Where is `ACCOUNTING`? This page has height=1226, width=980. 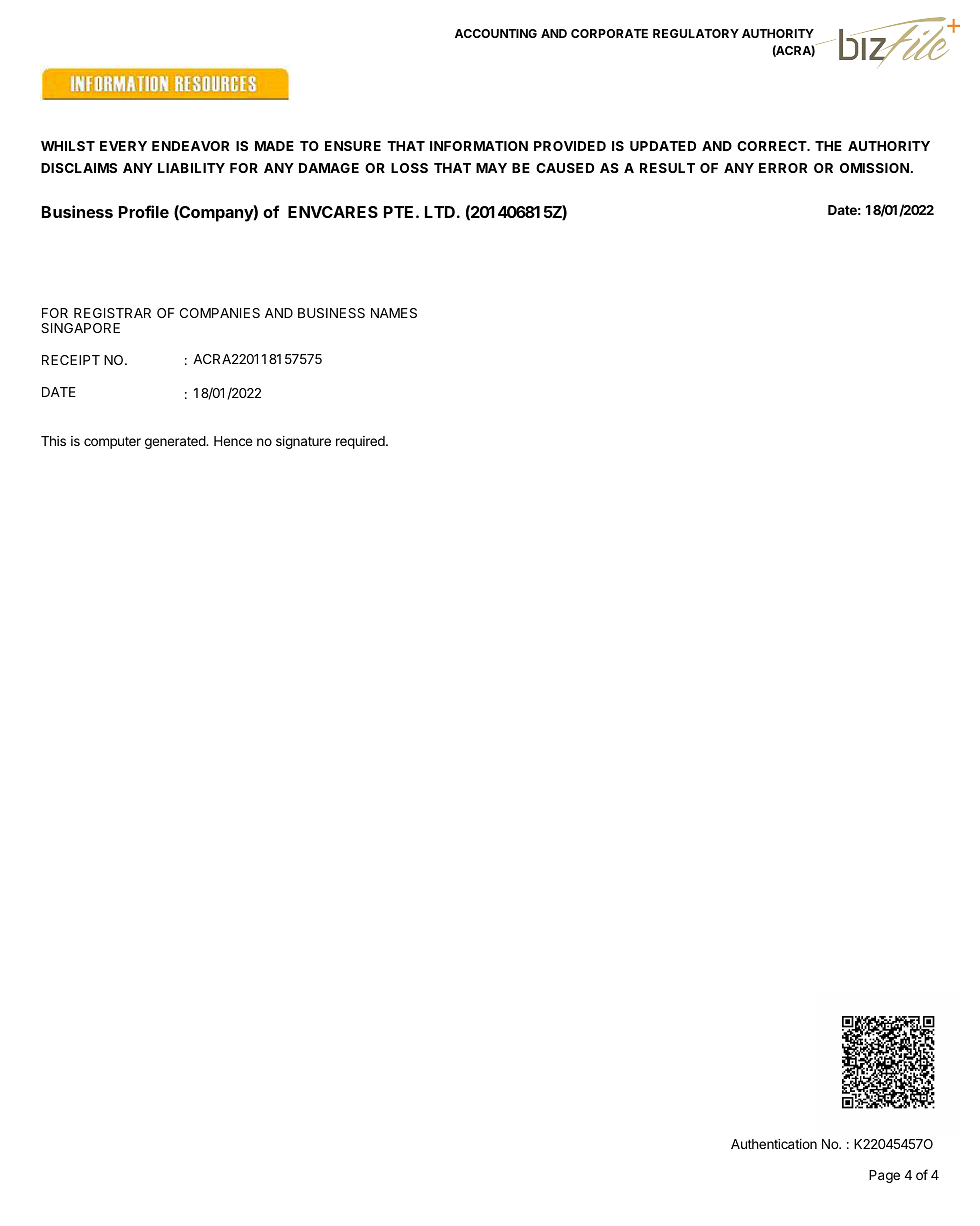 ACCOUNTING is located at coordinates (496, 33).
